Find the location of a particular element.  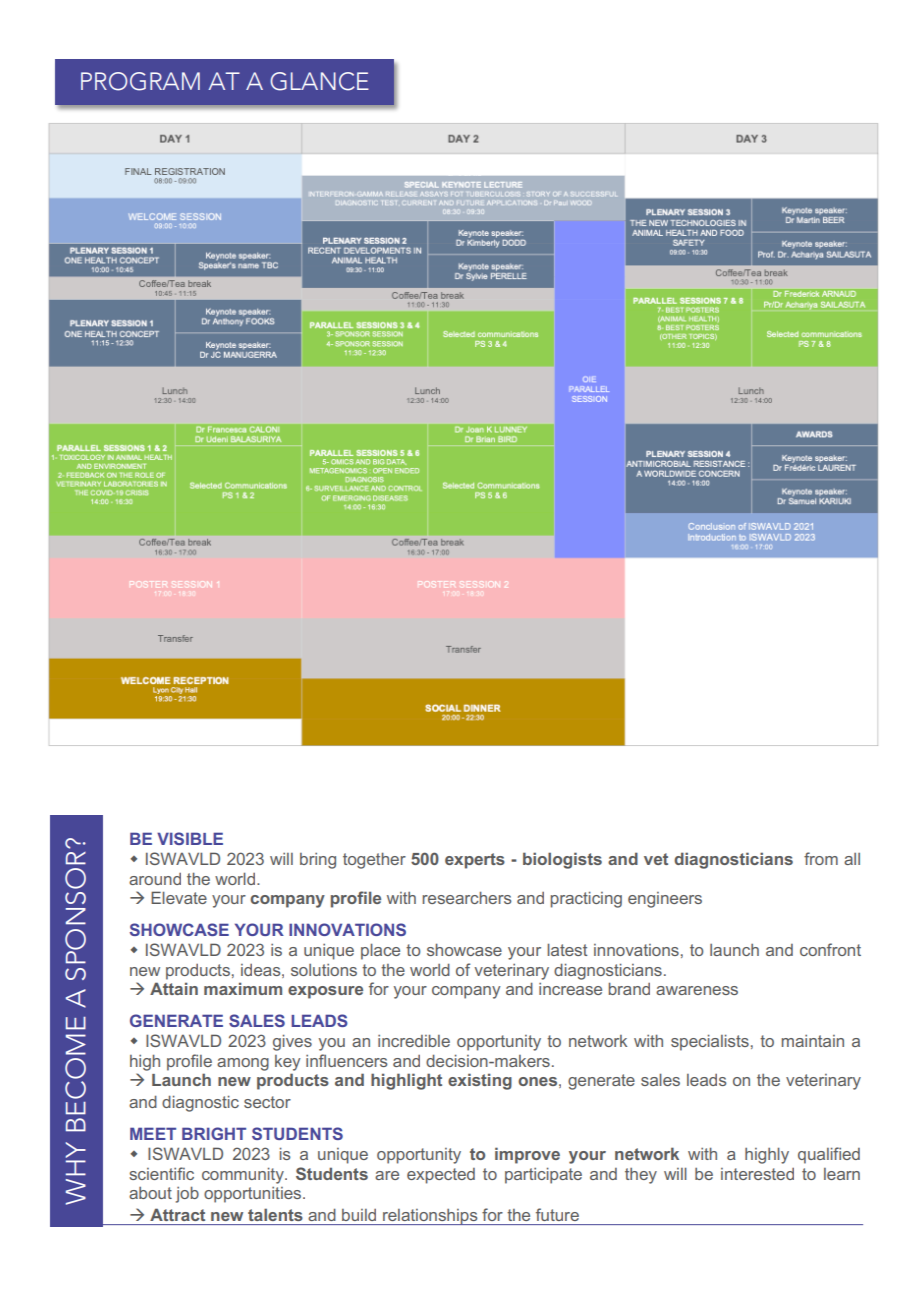

community is located at coordinates (244, 1175).
